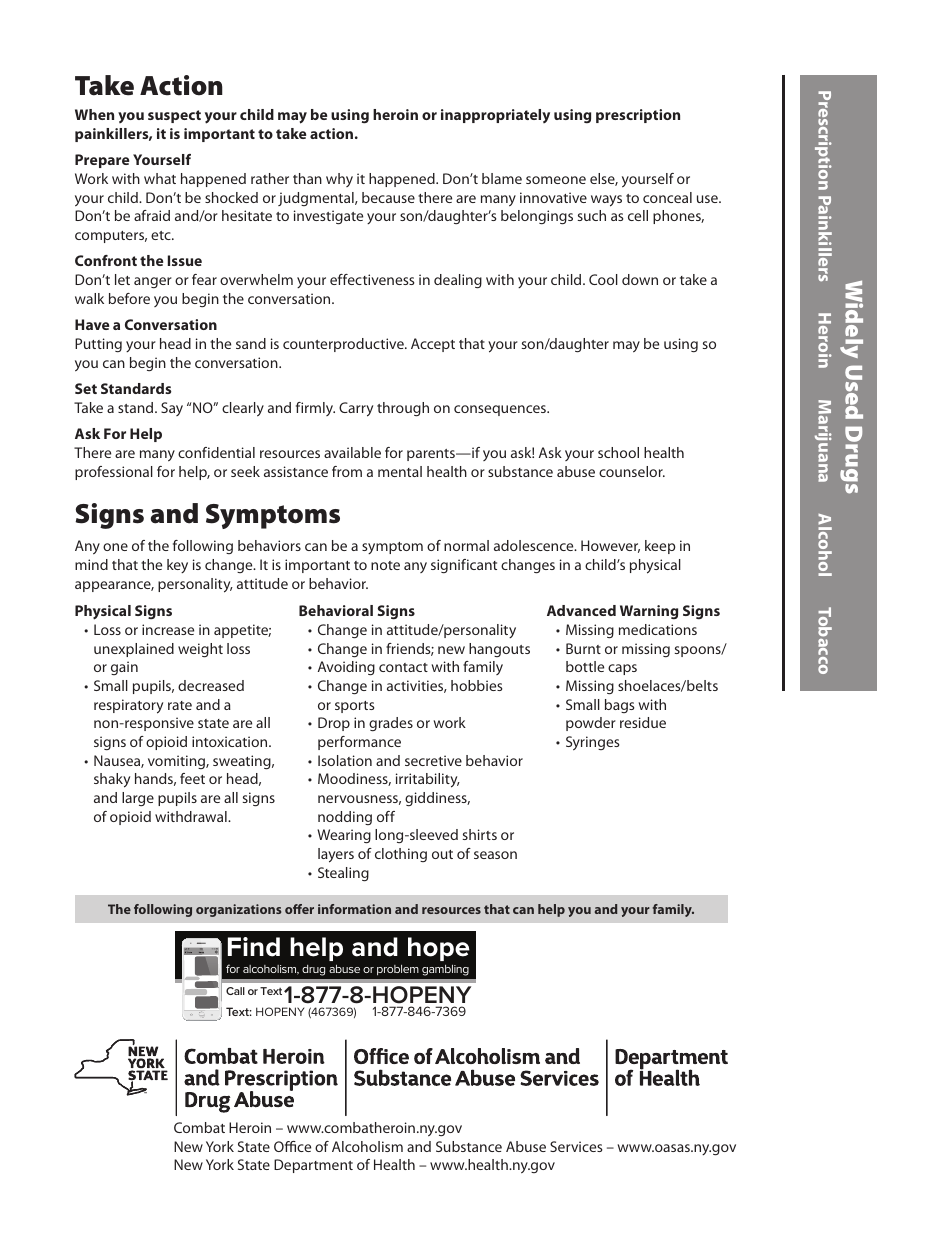 This screenshot has height=1233, width=952. Describe the element at coordinates (583, 648) in the screenshot. I see `Burnt` at that location.
